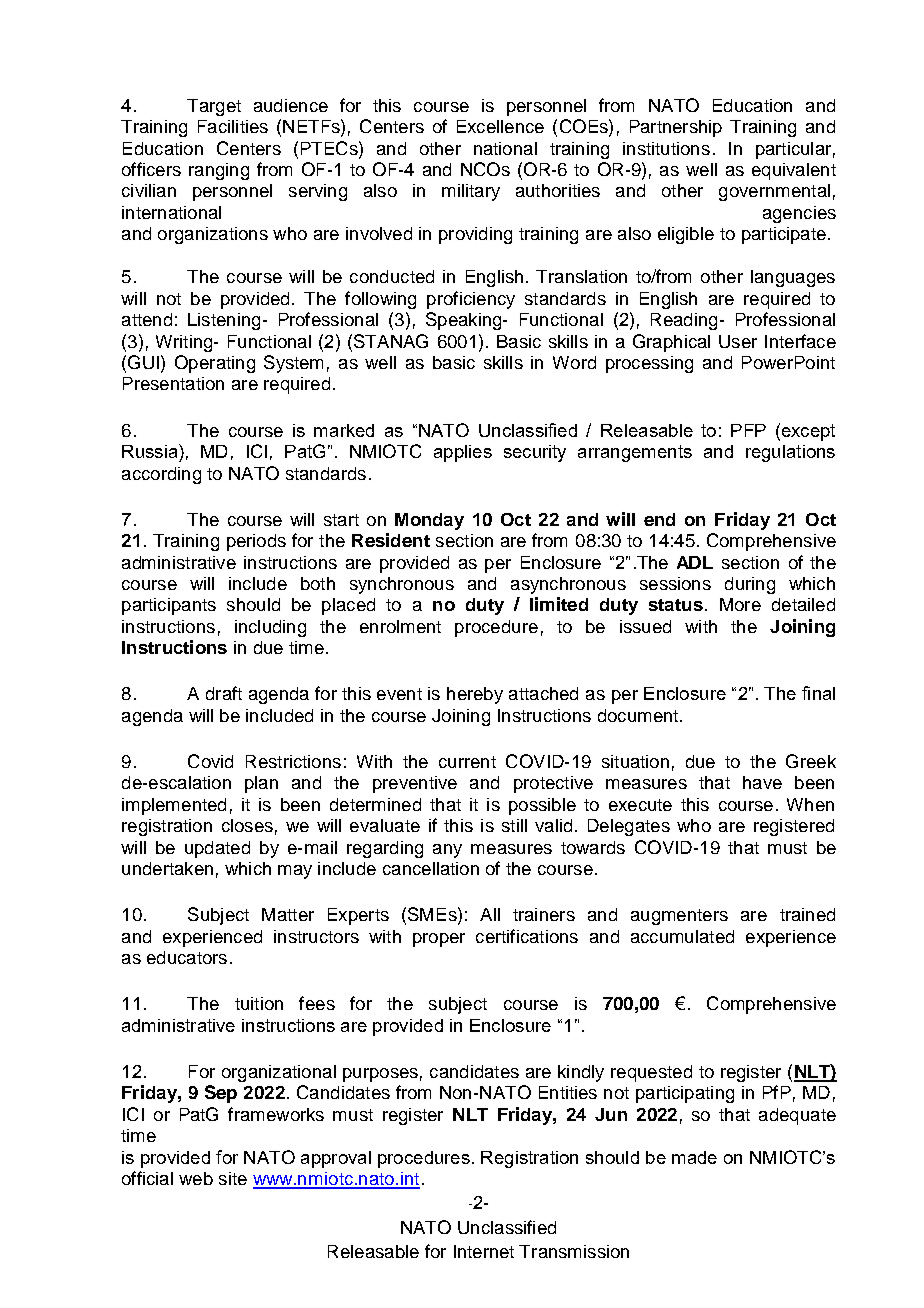 The height and width of the screenshot is (1308, 924). Describe the element at coordinates (233, 126) in the screenshot. I see `Facilities` at that location.
